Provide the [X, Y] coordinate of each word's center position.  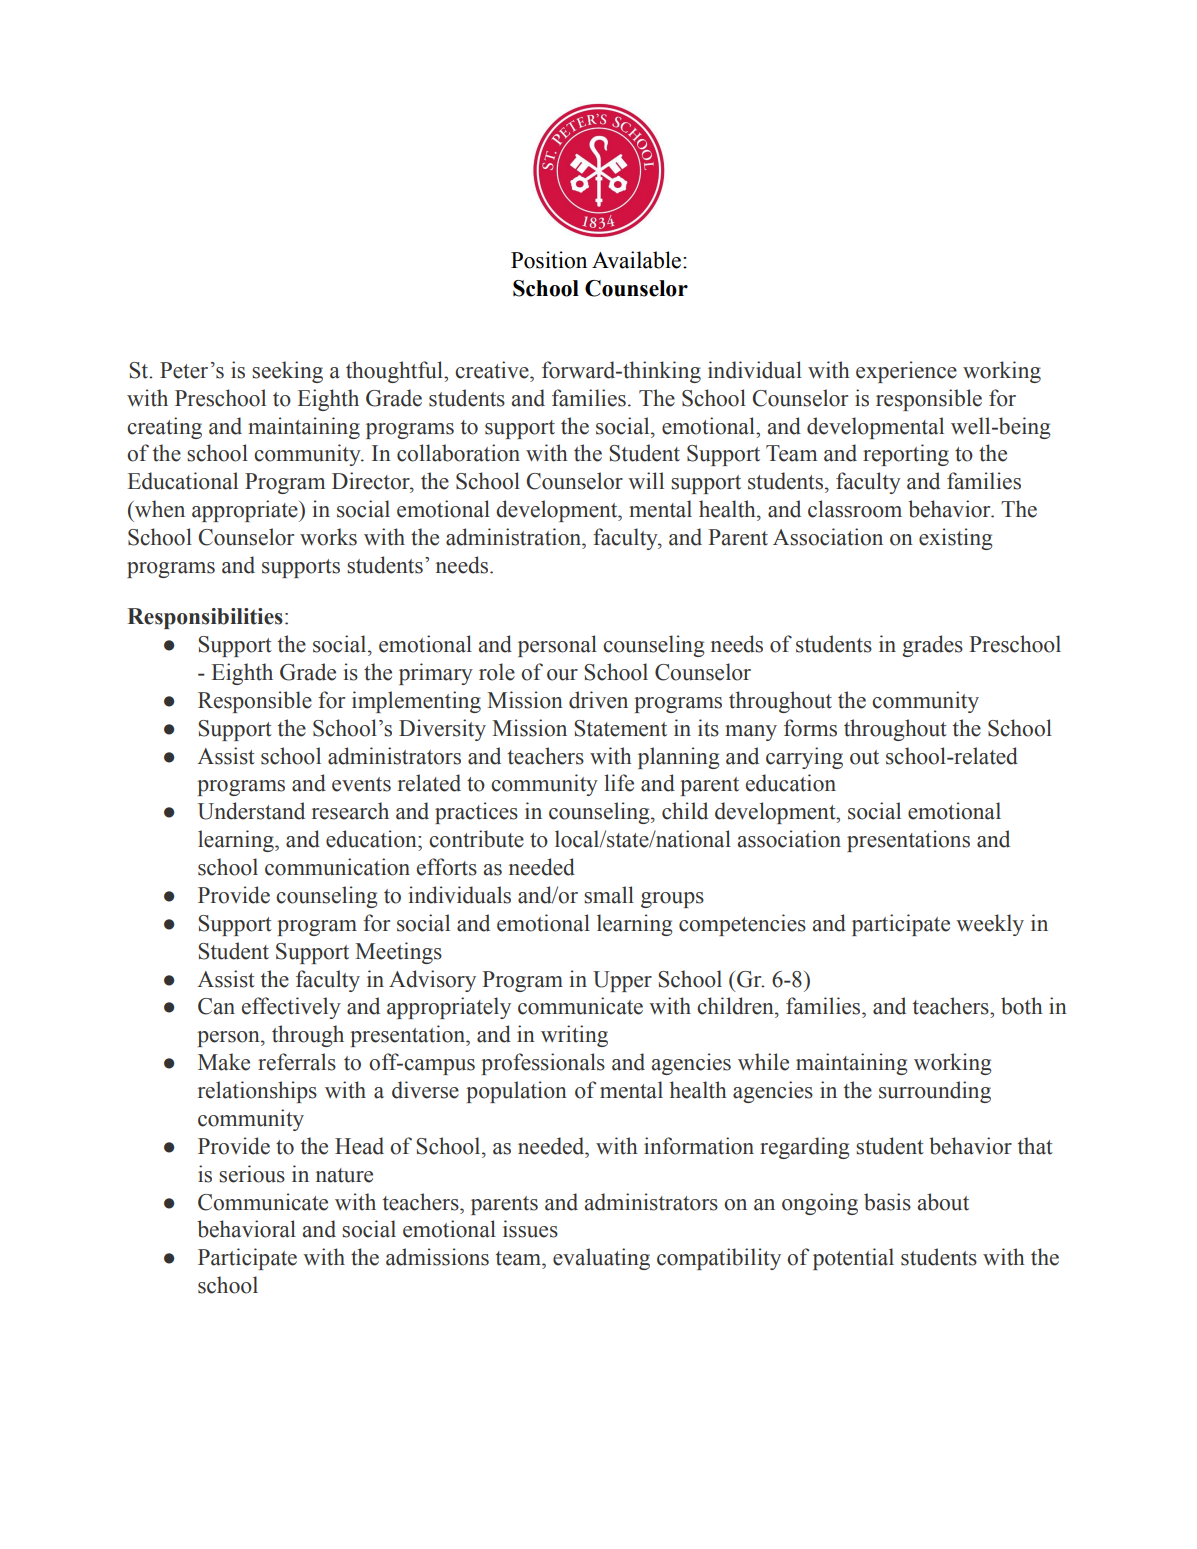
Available [638, 260]
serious [252, 1174]
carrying [804, 758]
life [619, 783]
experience [906, 372]
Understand [251, 811]
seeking [287, 372]
